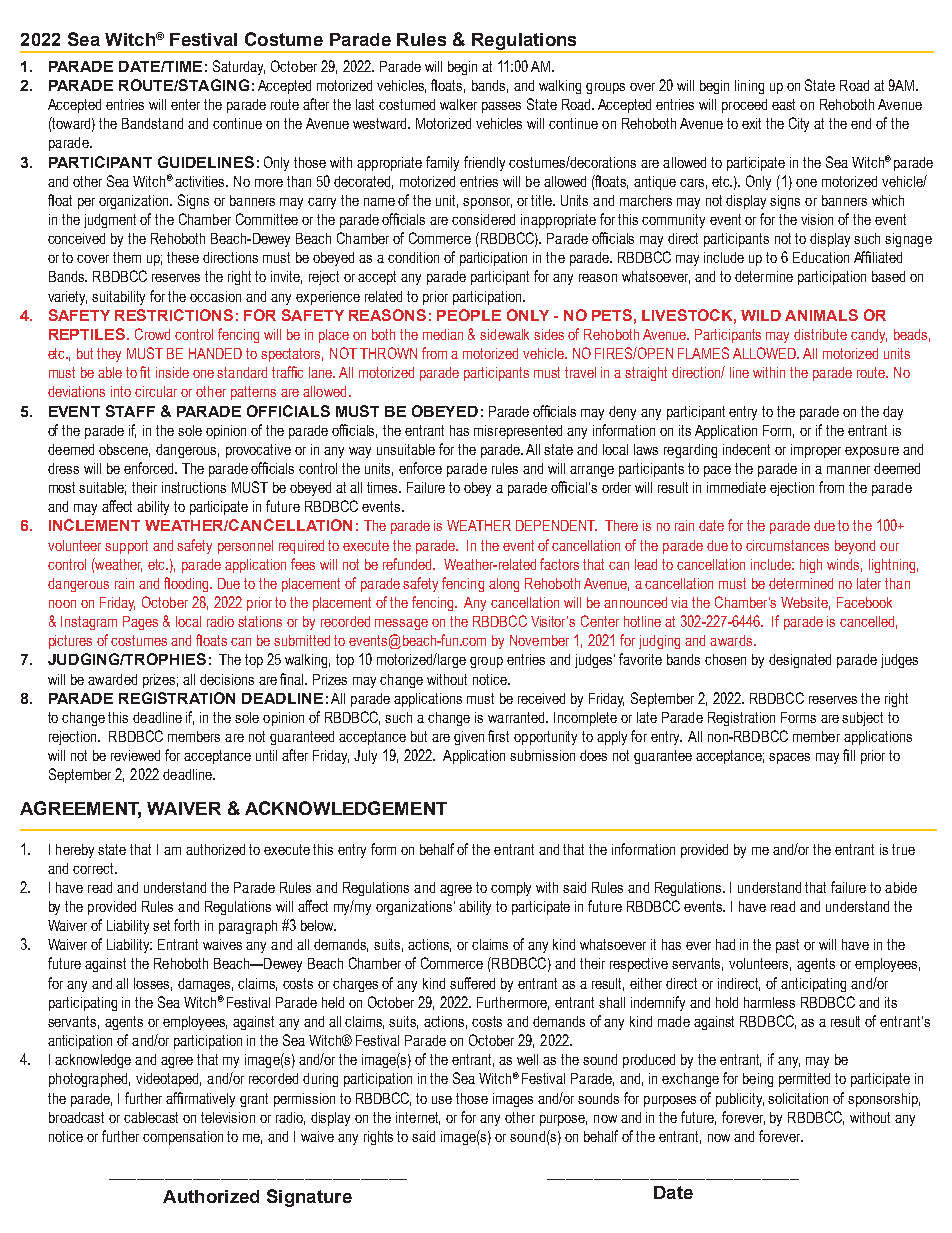  I want to click on compensation, so click(183, 1138).
